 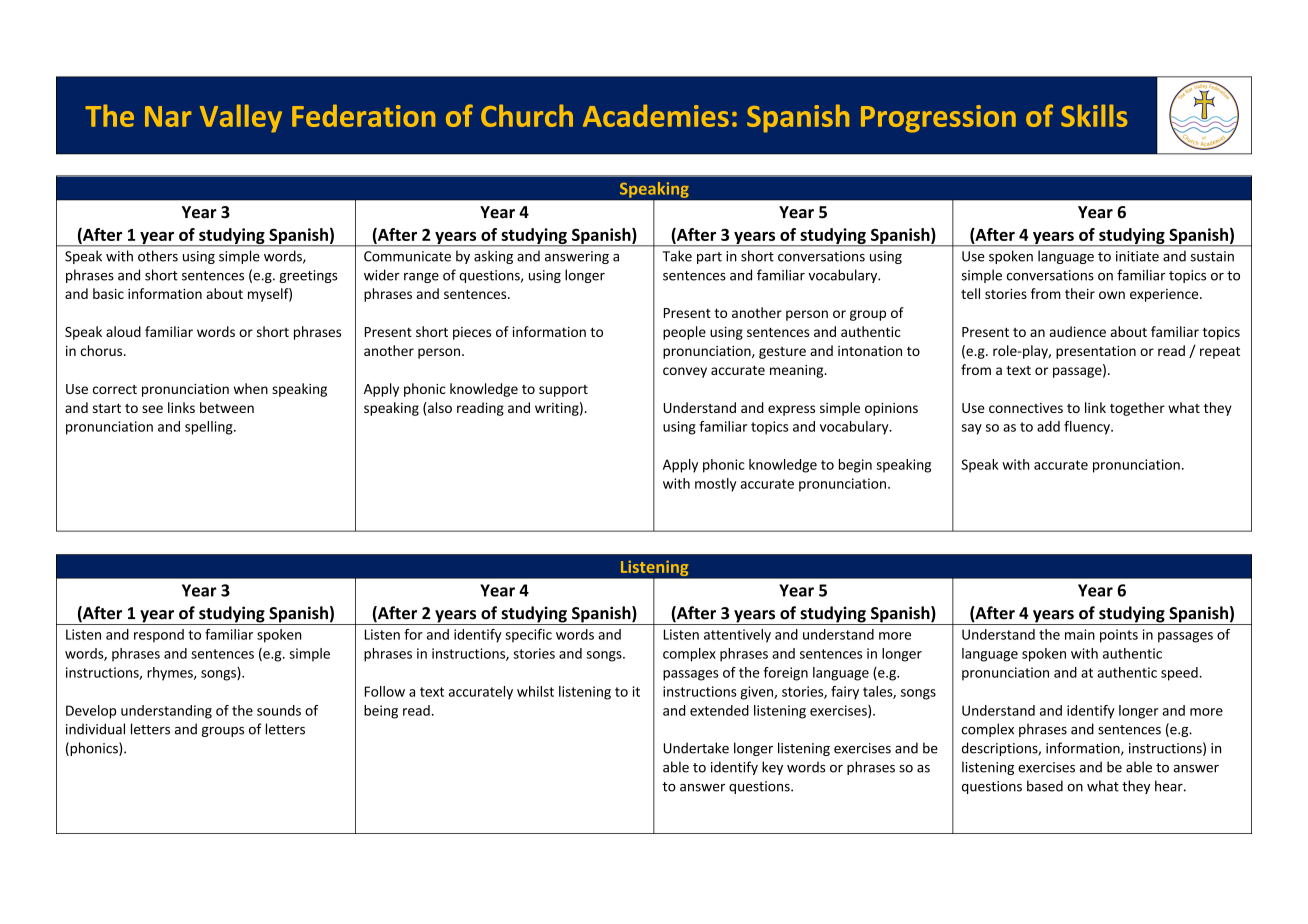 What do you see at coordinates (241, 118) in the page?
I see `Valley` at bounding box center [241, 118].
